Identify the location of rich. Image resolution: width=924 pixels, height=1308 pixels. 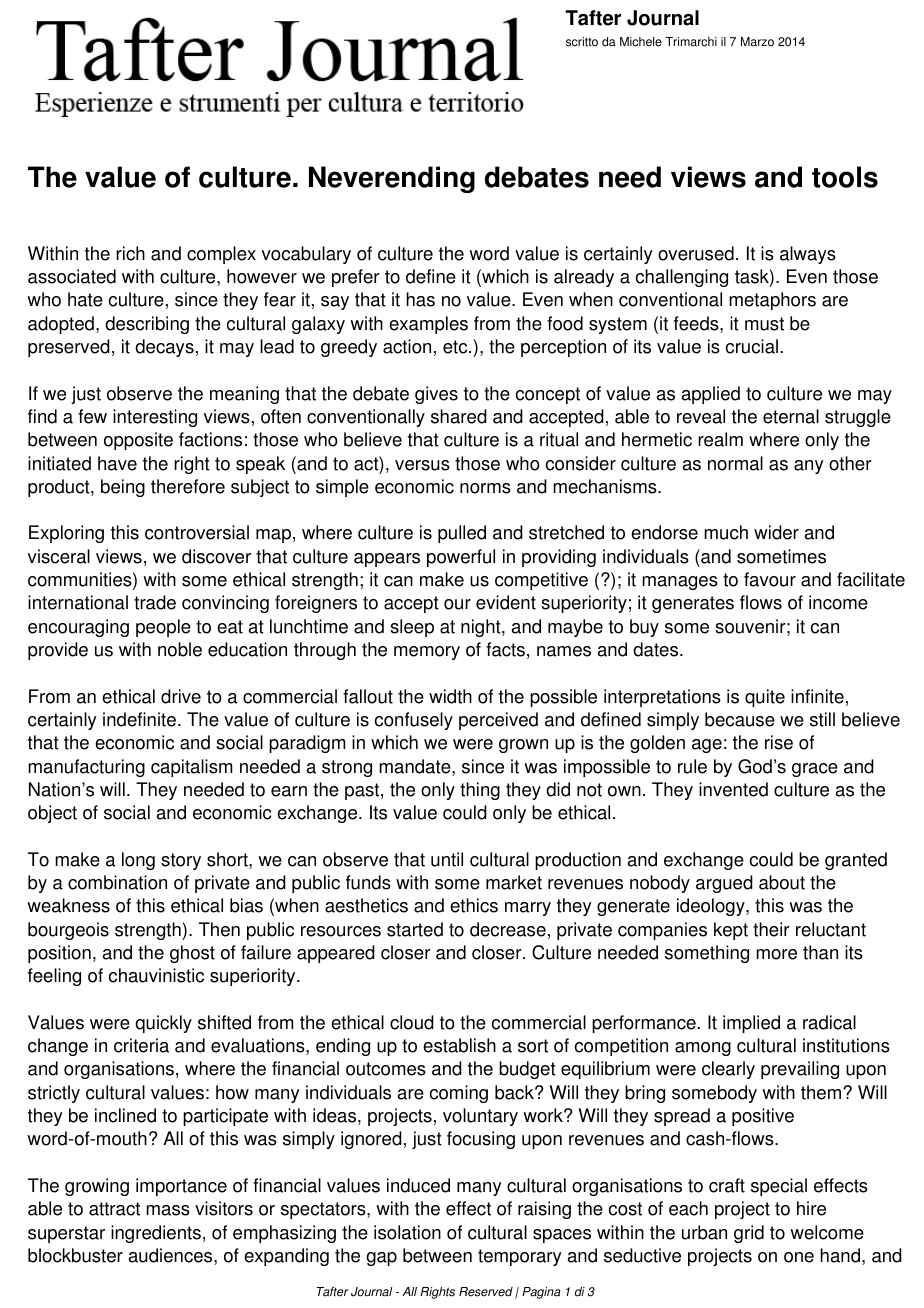
(130, 253).
